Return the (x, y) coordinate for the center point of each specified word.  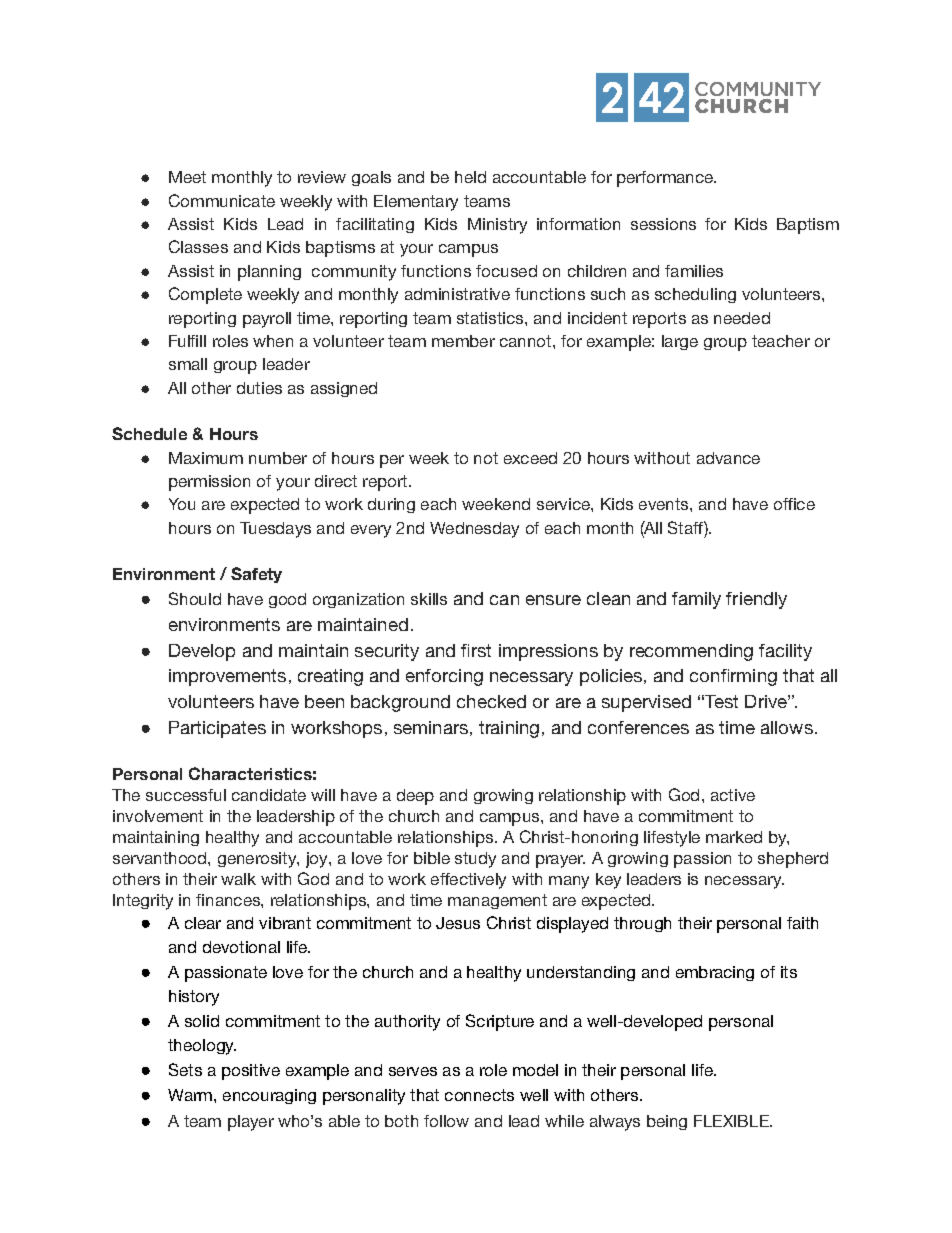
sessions (663, 224)
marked (734, 837)
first (476, 650)
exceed (530, 458)
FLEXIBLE (732, 1121)
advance (728, 458)
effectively (468, 881)
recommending (691, 652)
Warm (190, 1095)
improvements (227, 677)
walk (238, 879)
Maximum (206, 458)
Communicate (222, 200)
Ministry (497, 226)
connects (479, 1095)
